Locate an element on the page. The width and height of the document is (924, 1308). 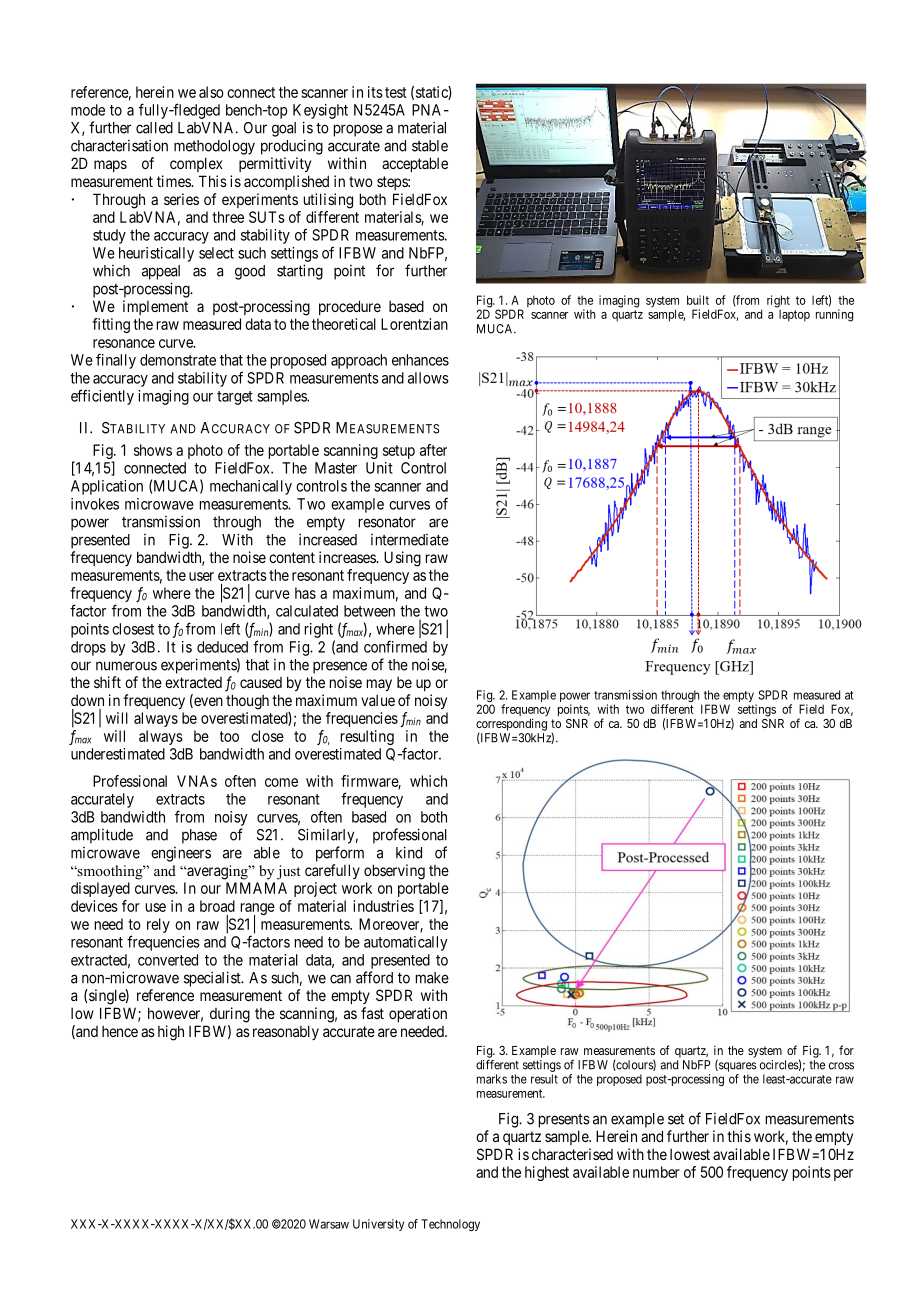
deduced is located at coordinates (222, 647).
